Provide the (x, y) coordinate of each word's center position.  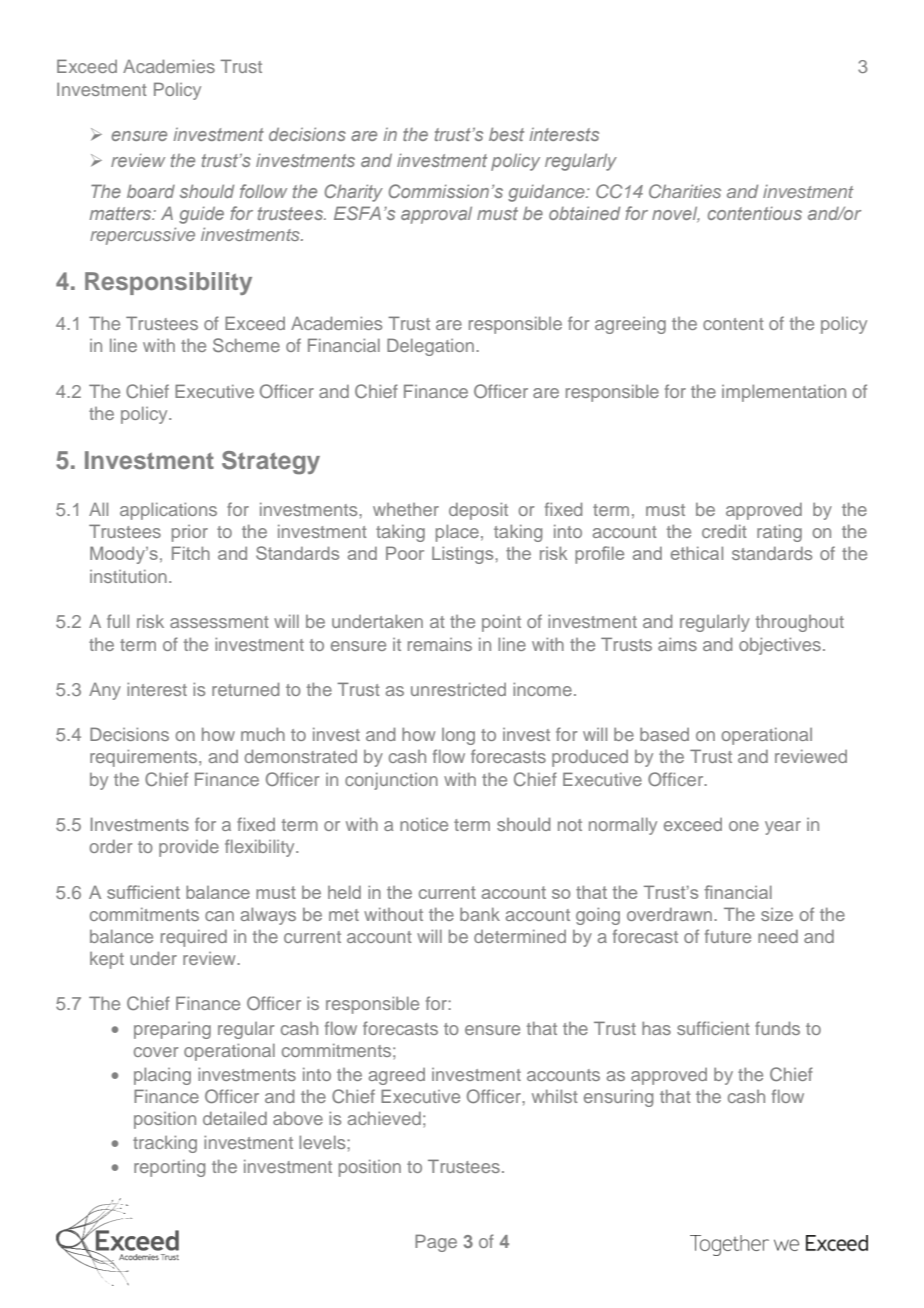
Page (436, 1243)
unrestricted (458, 689)
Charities (685, 191)
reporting (169, 1168)
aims (677, 644)
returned (245, 689)
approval (436, 215)
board (151, 191)
